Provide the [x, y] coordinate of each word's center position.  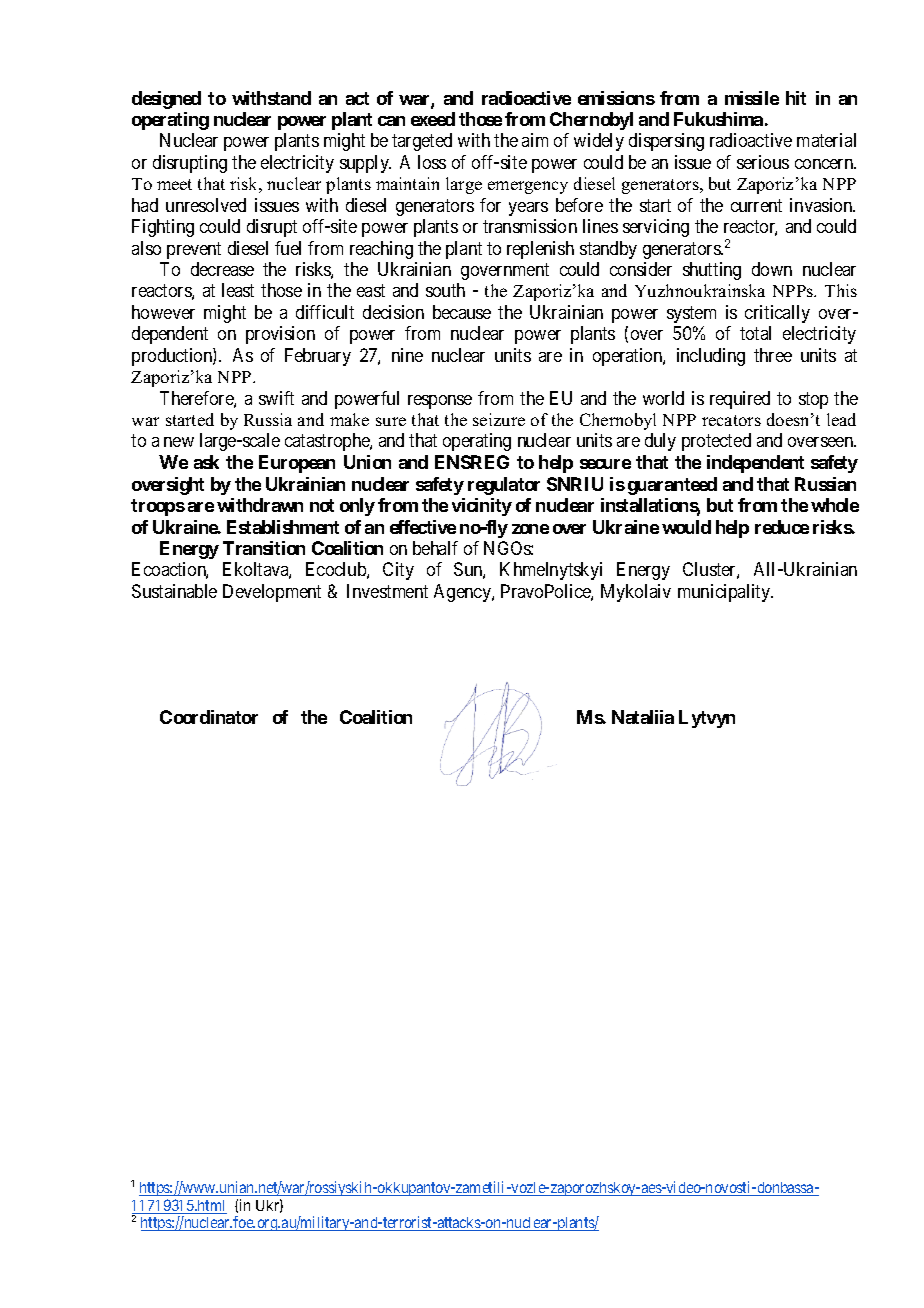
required [740, 400]
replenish [540, 250]
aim [535, 140]
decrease [222, 269]
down [772, 269]
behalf [435, 548]
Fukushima [718, 119]
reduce [782, 527]
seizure [499, 419]
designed [166, 100]
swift [276, 398]
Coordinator [209, 717]
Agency [463, 593]
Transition [264, 548]
